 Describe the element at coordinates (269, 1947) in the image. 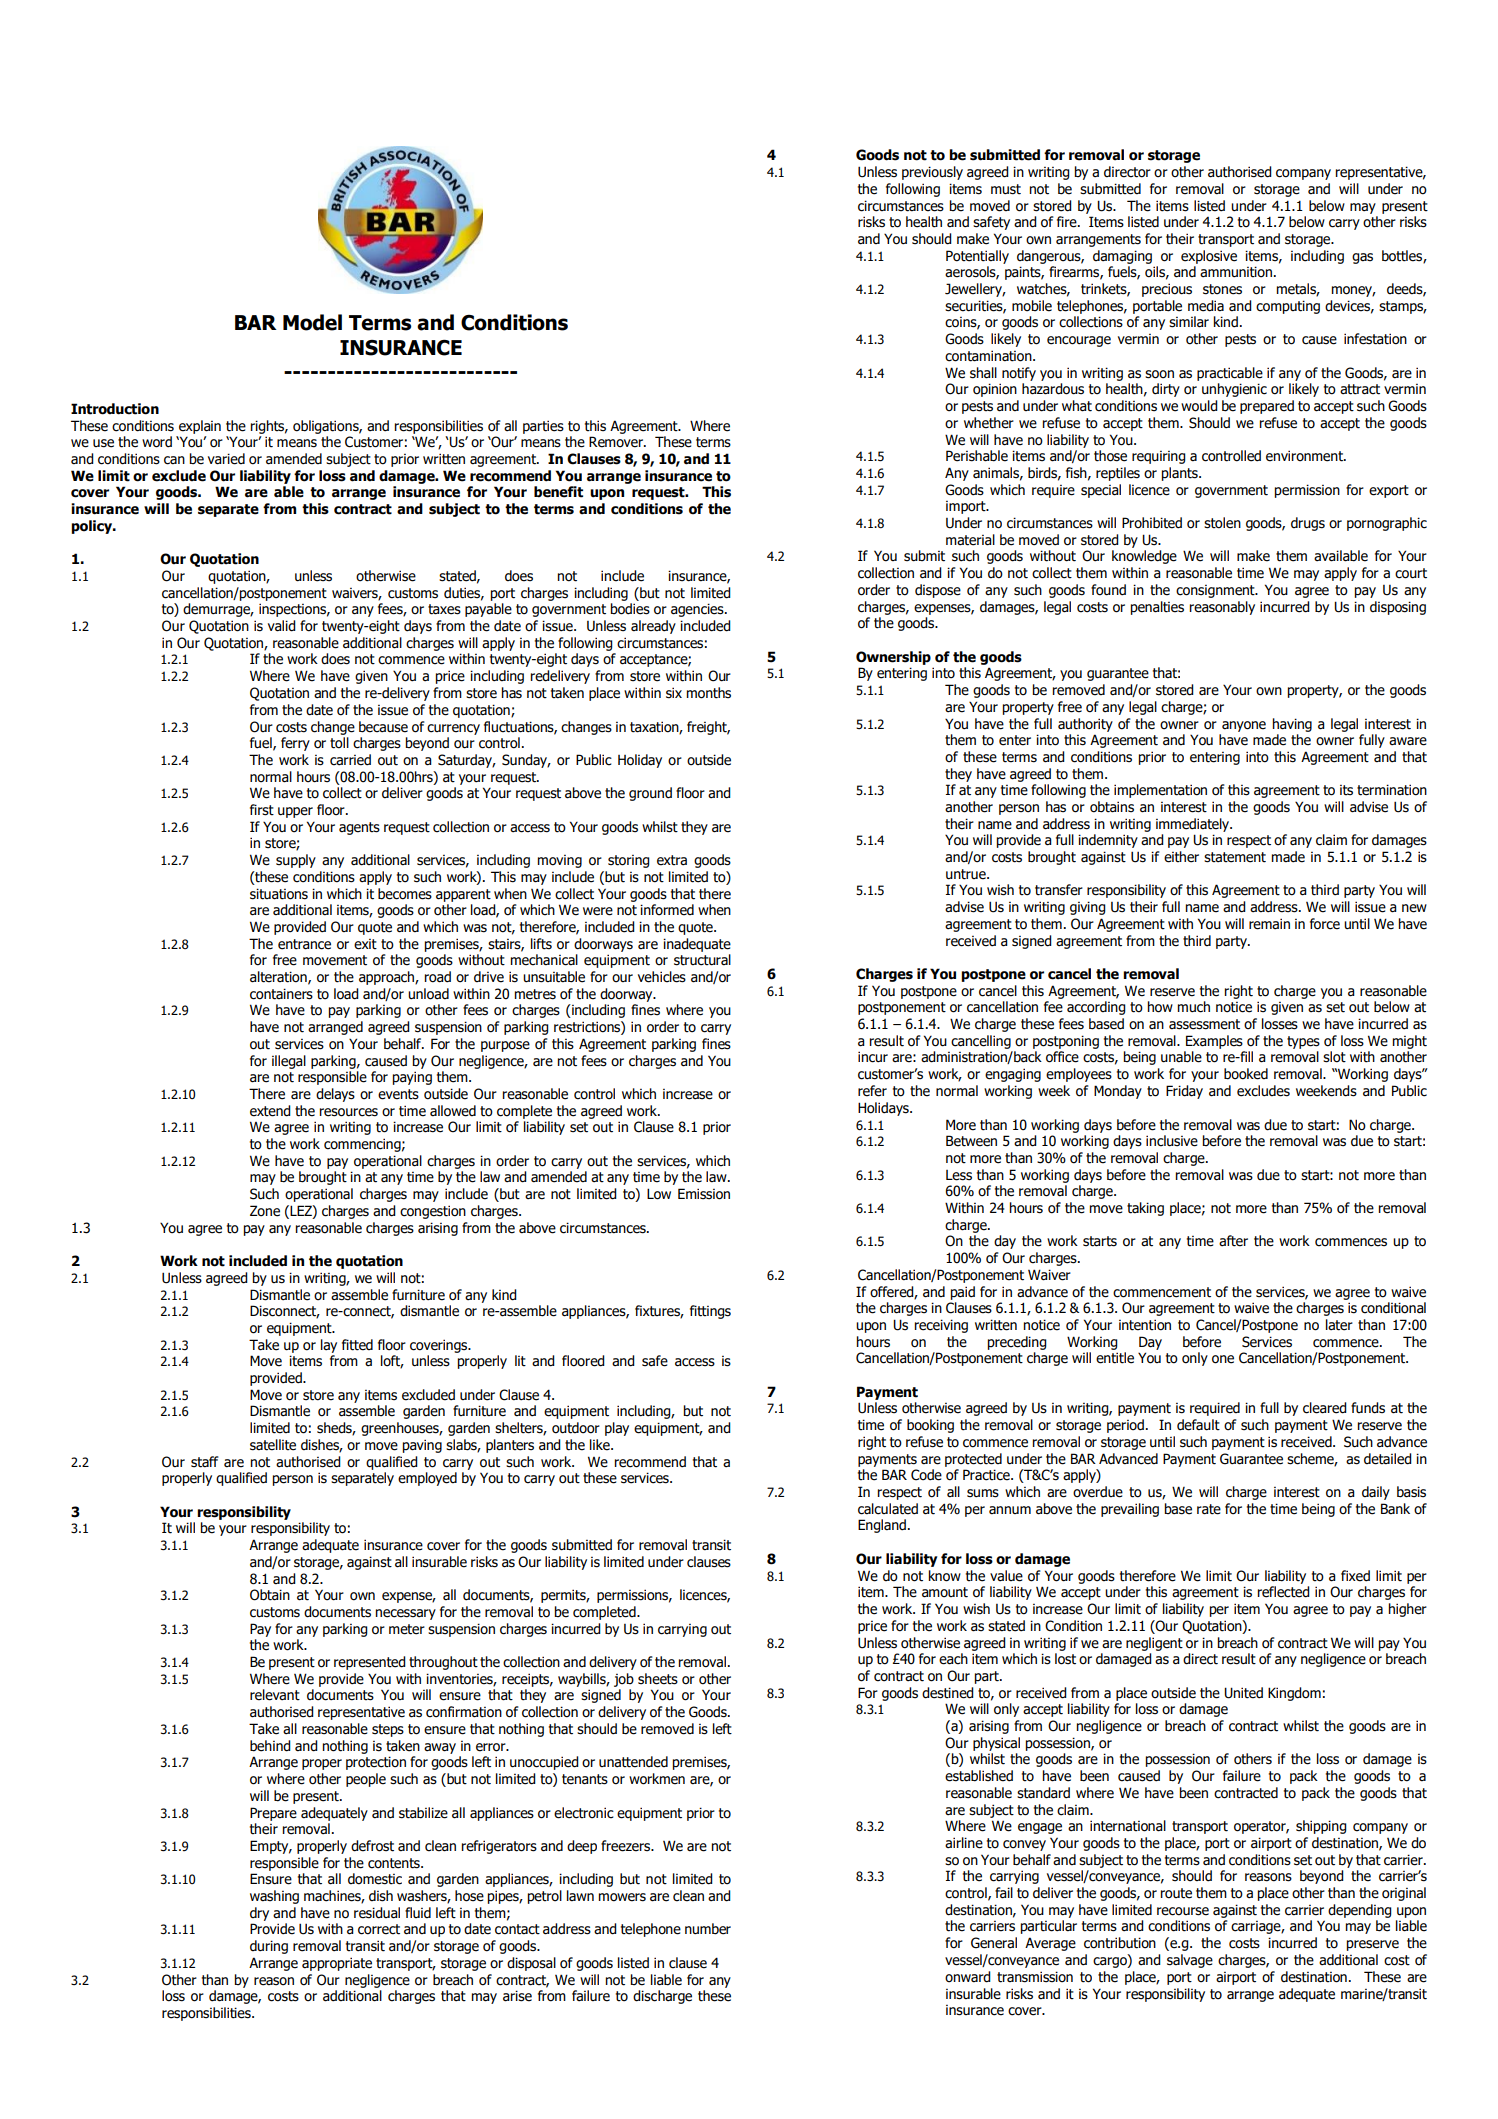

I see `during` at that location.
